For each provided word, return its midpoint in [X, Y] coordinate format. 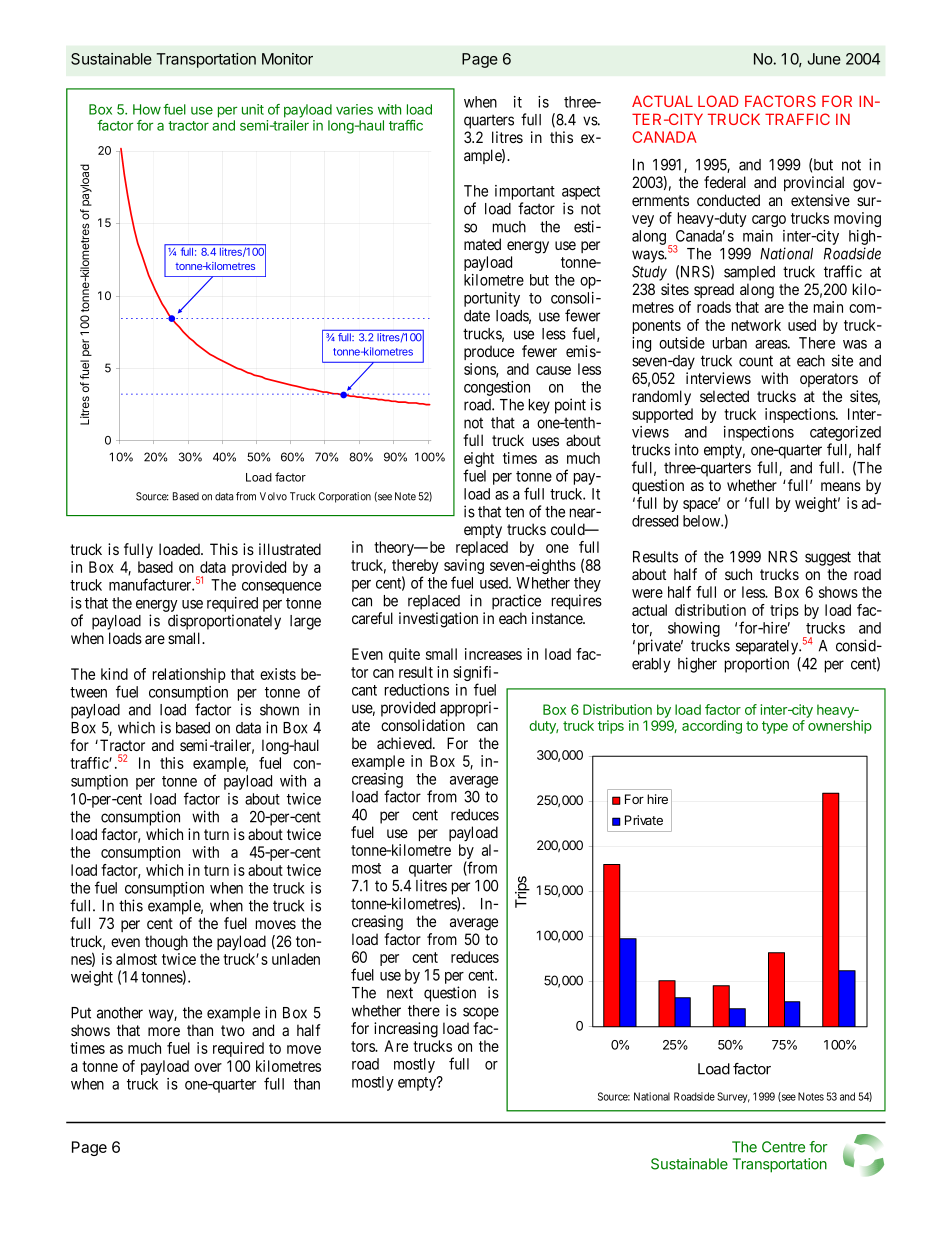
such [738, 574]
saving [464, 568]
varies [354, 109]
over [208, 1067]
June [824, 59]
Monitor [287, 59]
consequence [281, 588]
